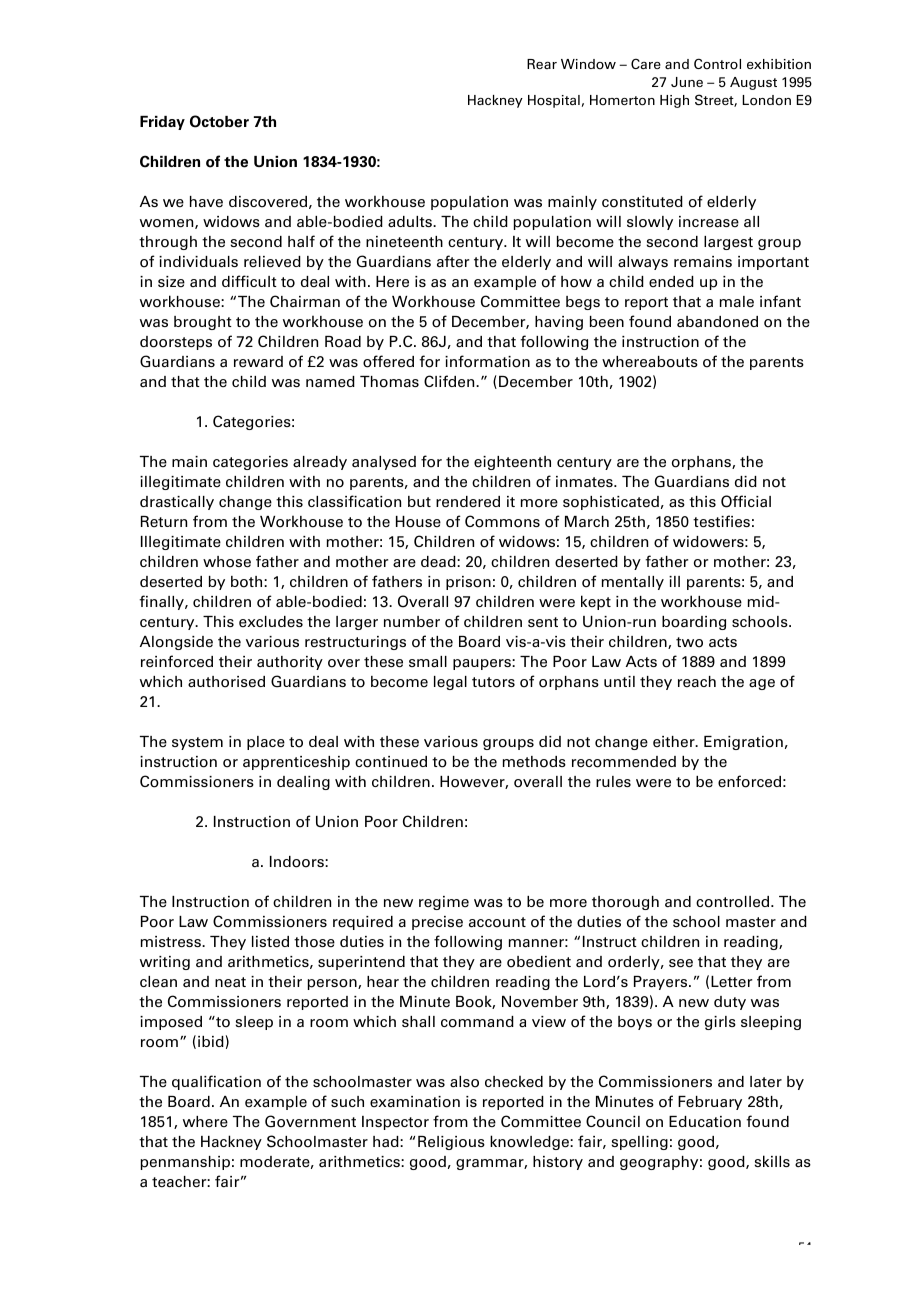 The image size is (924, 1308). Describe the element at coordinates (248, 582) in the page. I see `both` at that location.
